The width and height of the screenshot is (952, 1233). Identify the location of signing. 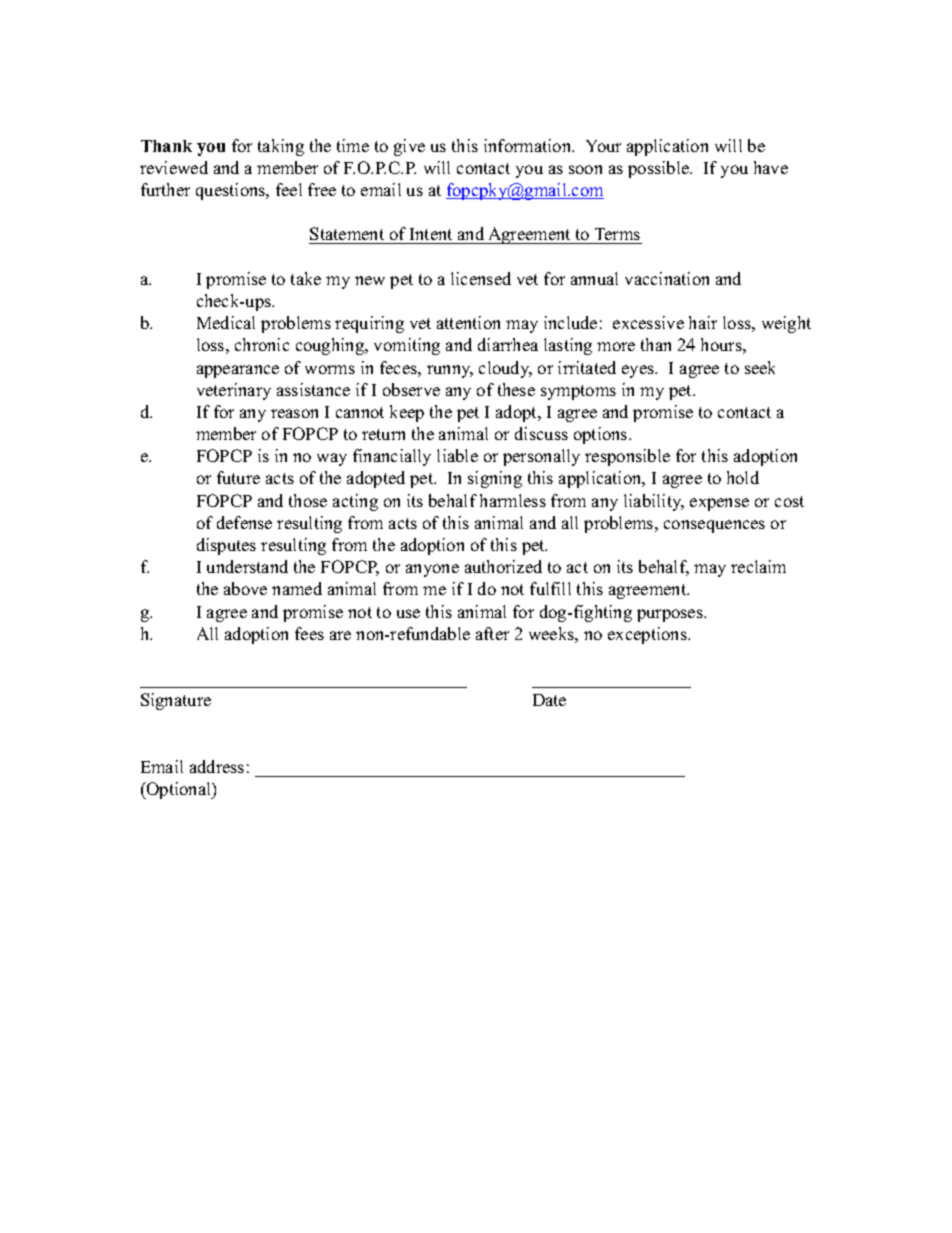
(495, 479).
